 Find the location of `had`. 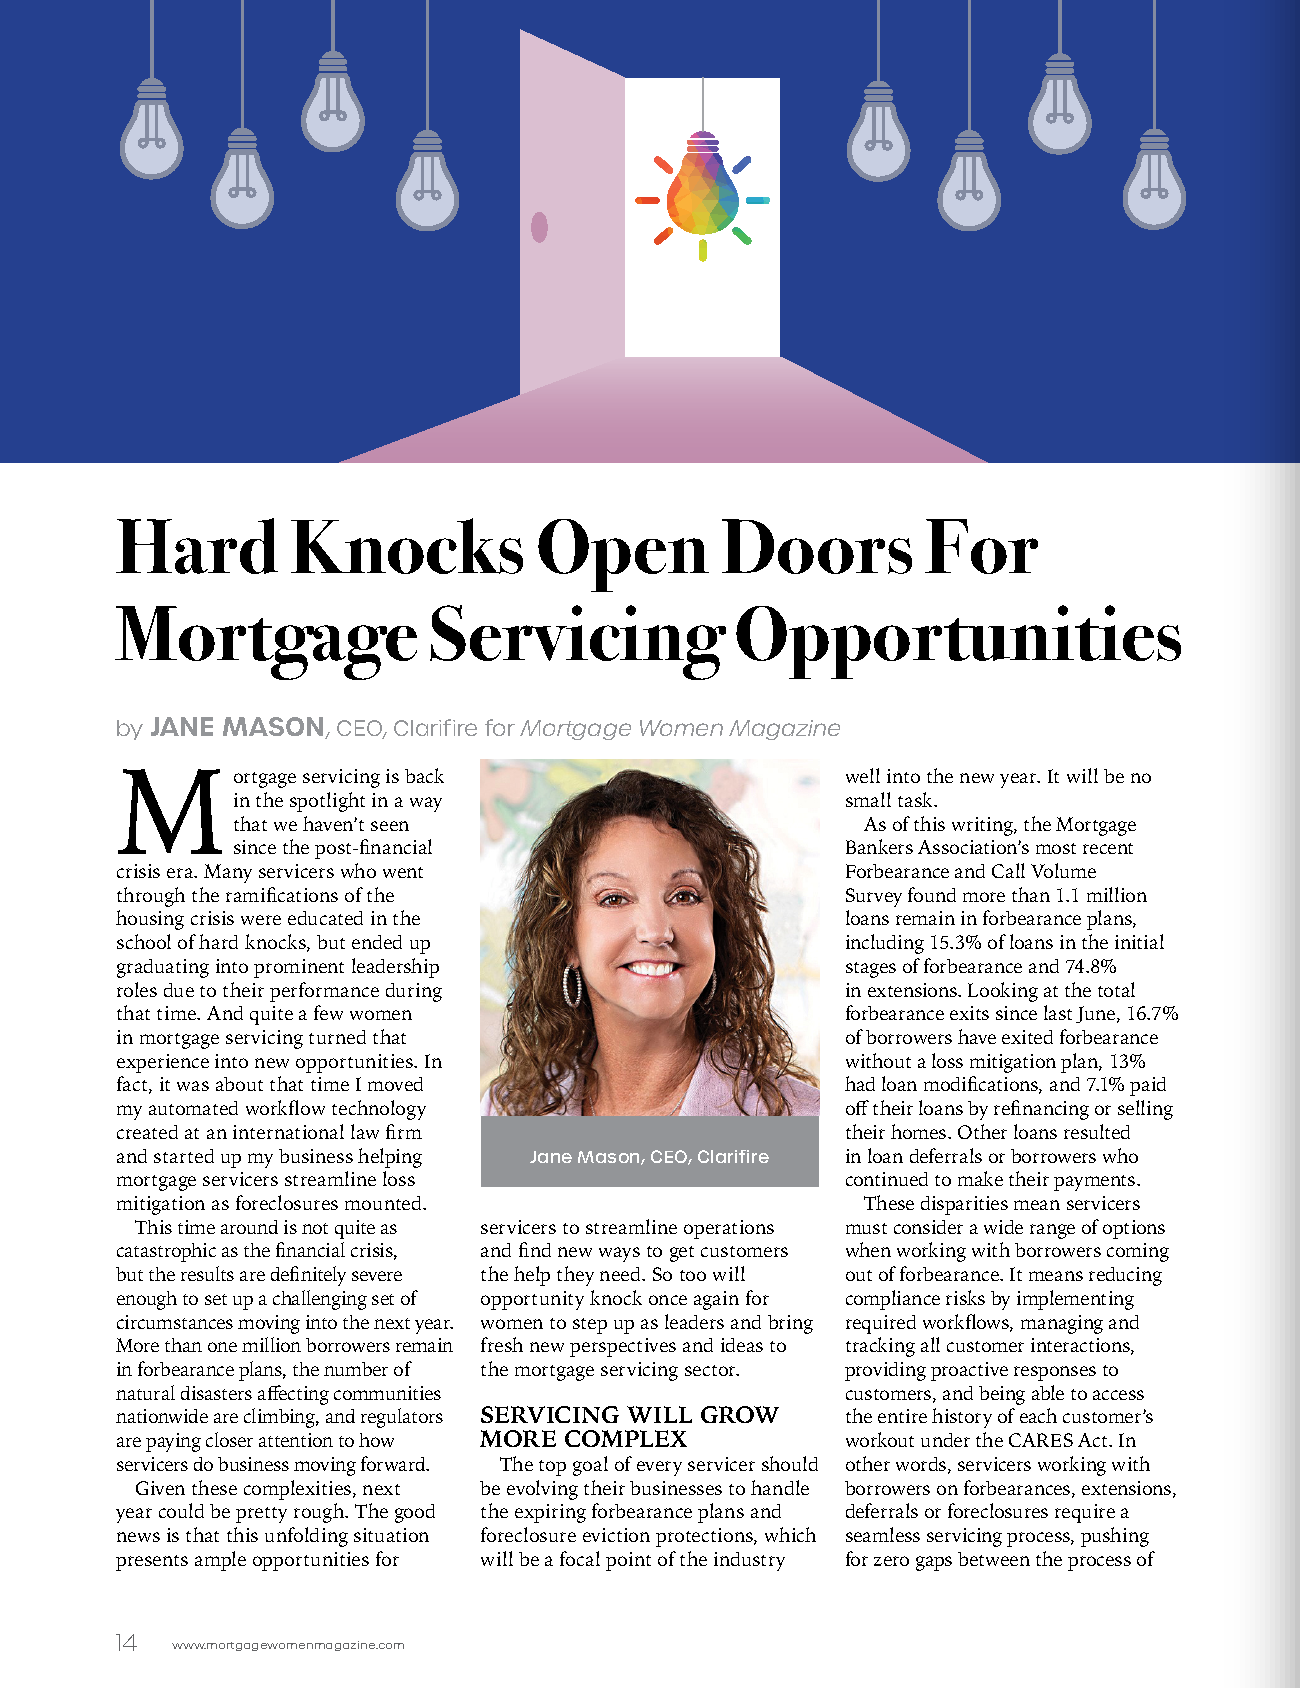

had is located at coordinates (860, 1083).
